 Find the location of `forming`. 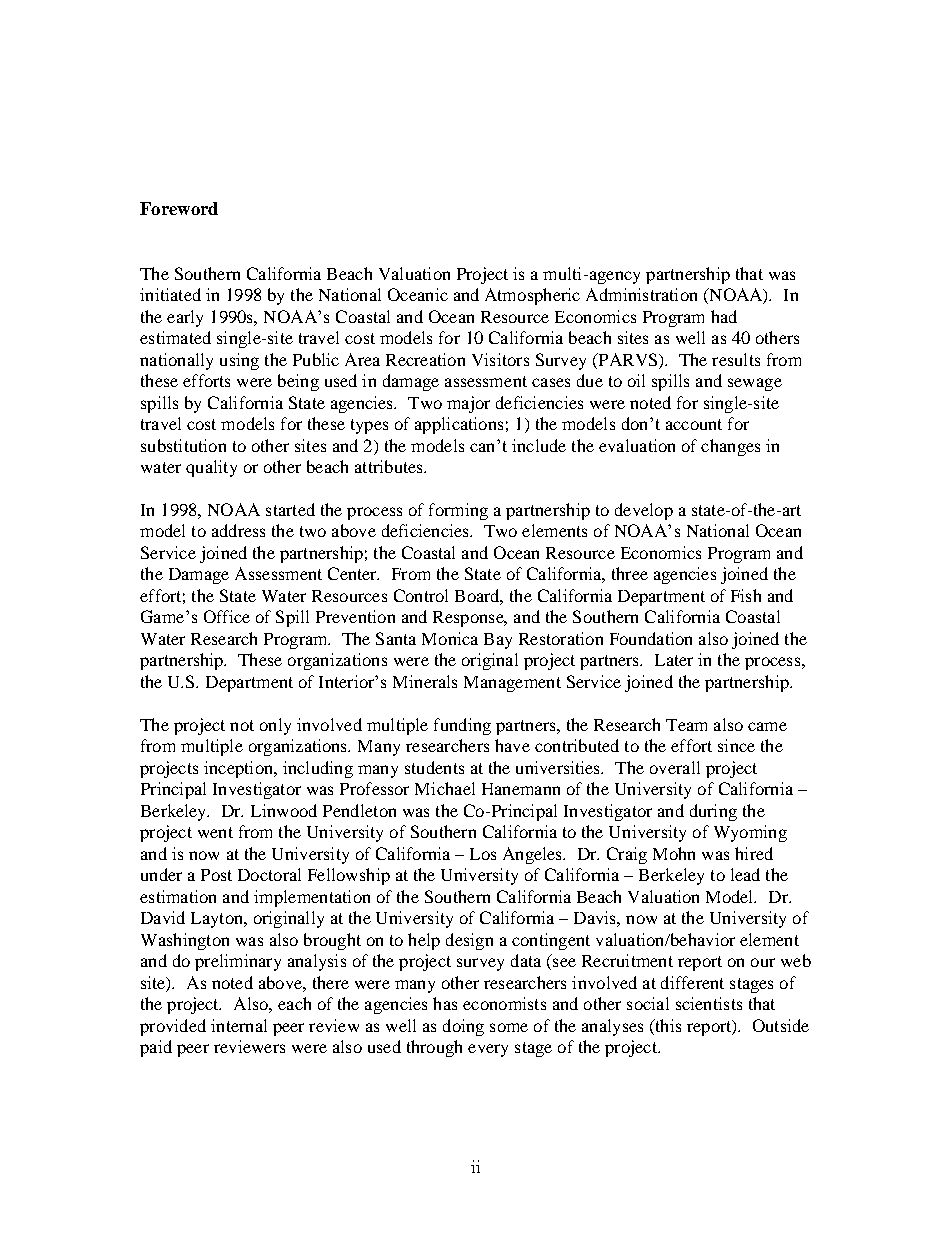

forming is located at coordinates (458, 511).
